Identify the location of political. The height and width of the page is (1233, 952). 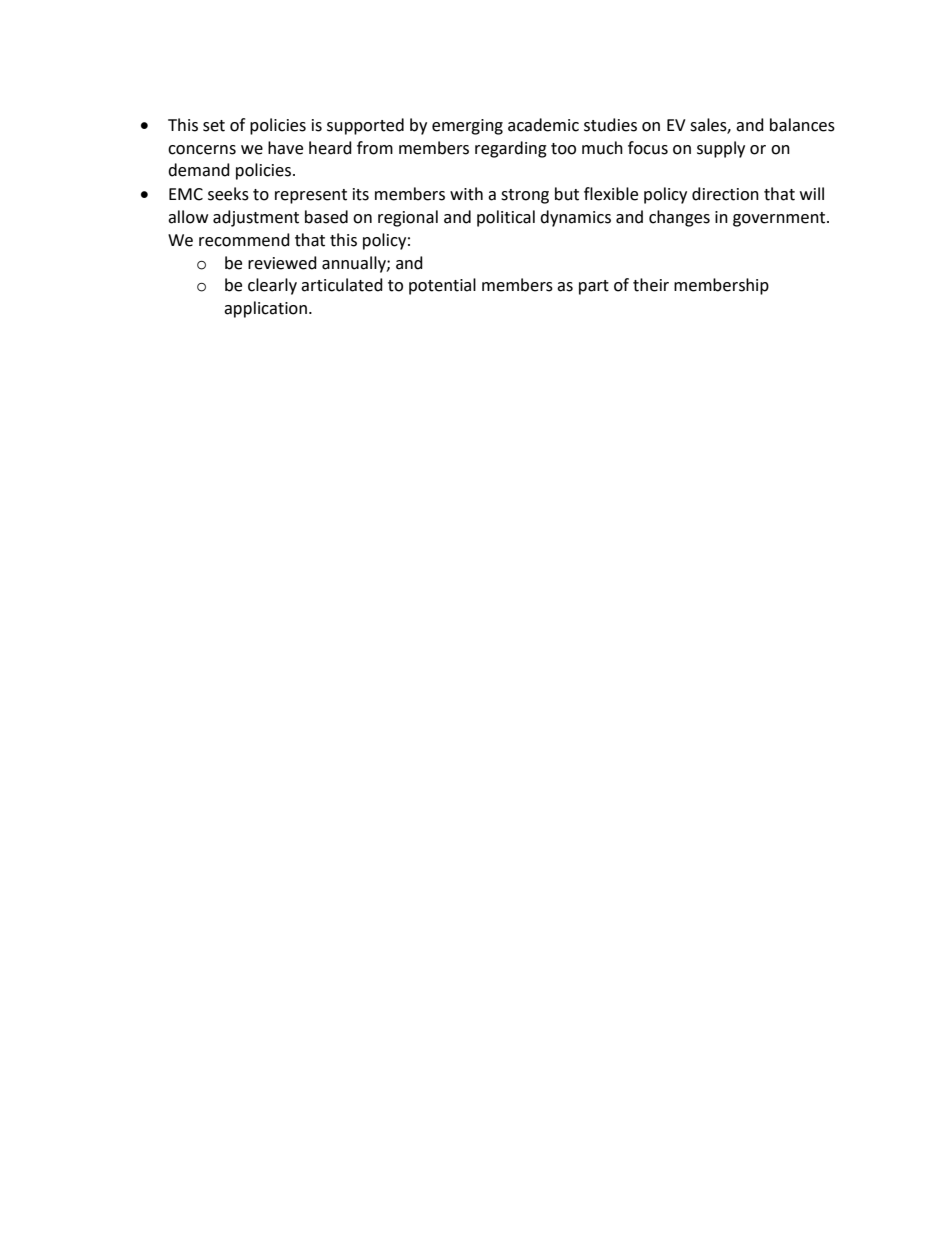
(506, 218).
